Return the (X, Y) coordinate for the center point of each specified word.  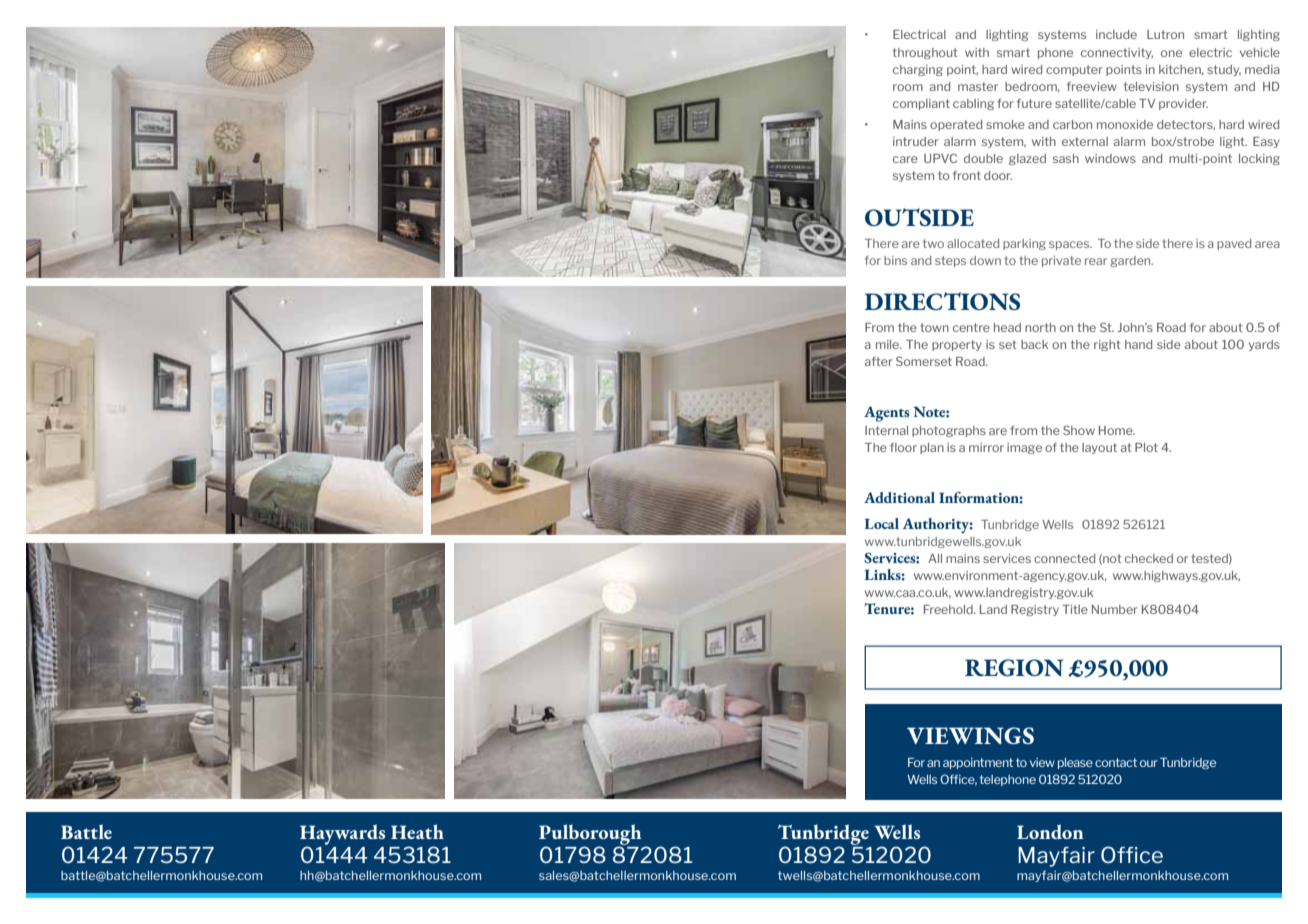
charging (918, 70)
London (1050, 831)
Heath (417, 831)
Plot (1146, 447)
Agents (886, 414)
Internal (886, 430)
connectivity (1117, 53)
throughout (925, 53)
